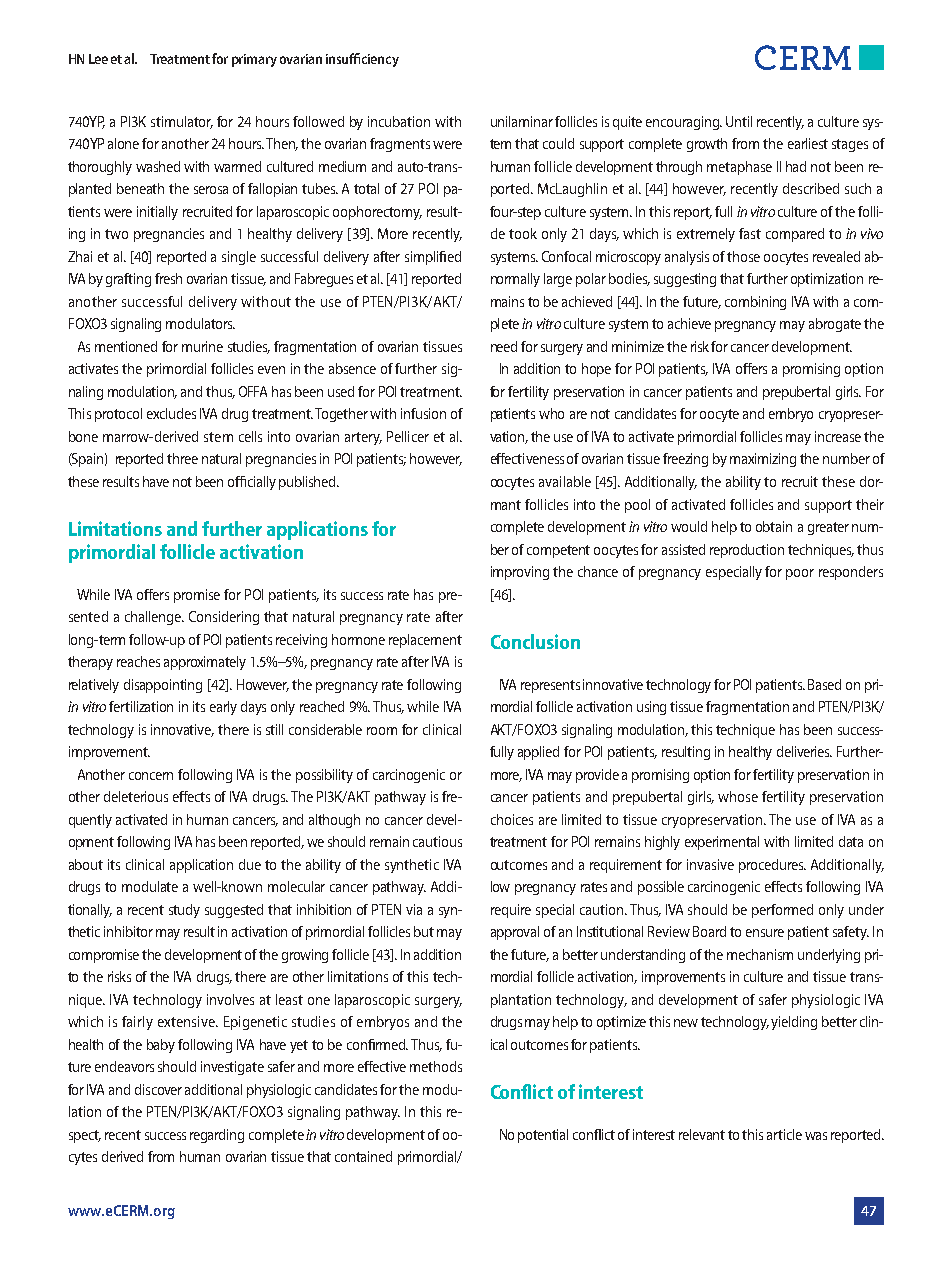  I want to click on excludes, so click(171, 413).
